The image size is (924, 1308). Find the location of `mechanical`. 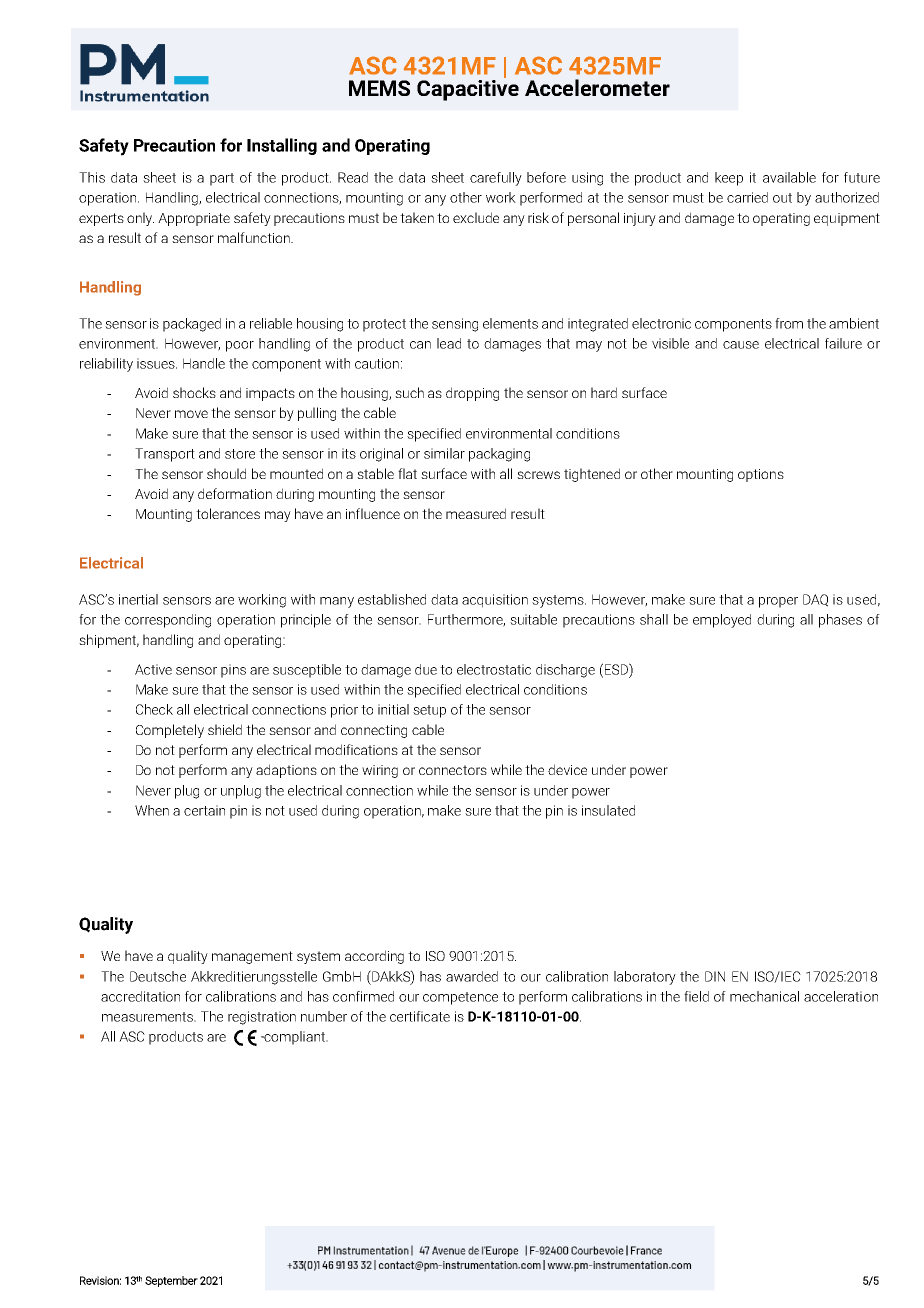

mechanical is located at coordinates (764, 996).
